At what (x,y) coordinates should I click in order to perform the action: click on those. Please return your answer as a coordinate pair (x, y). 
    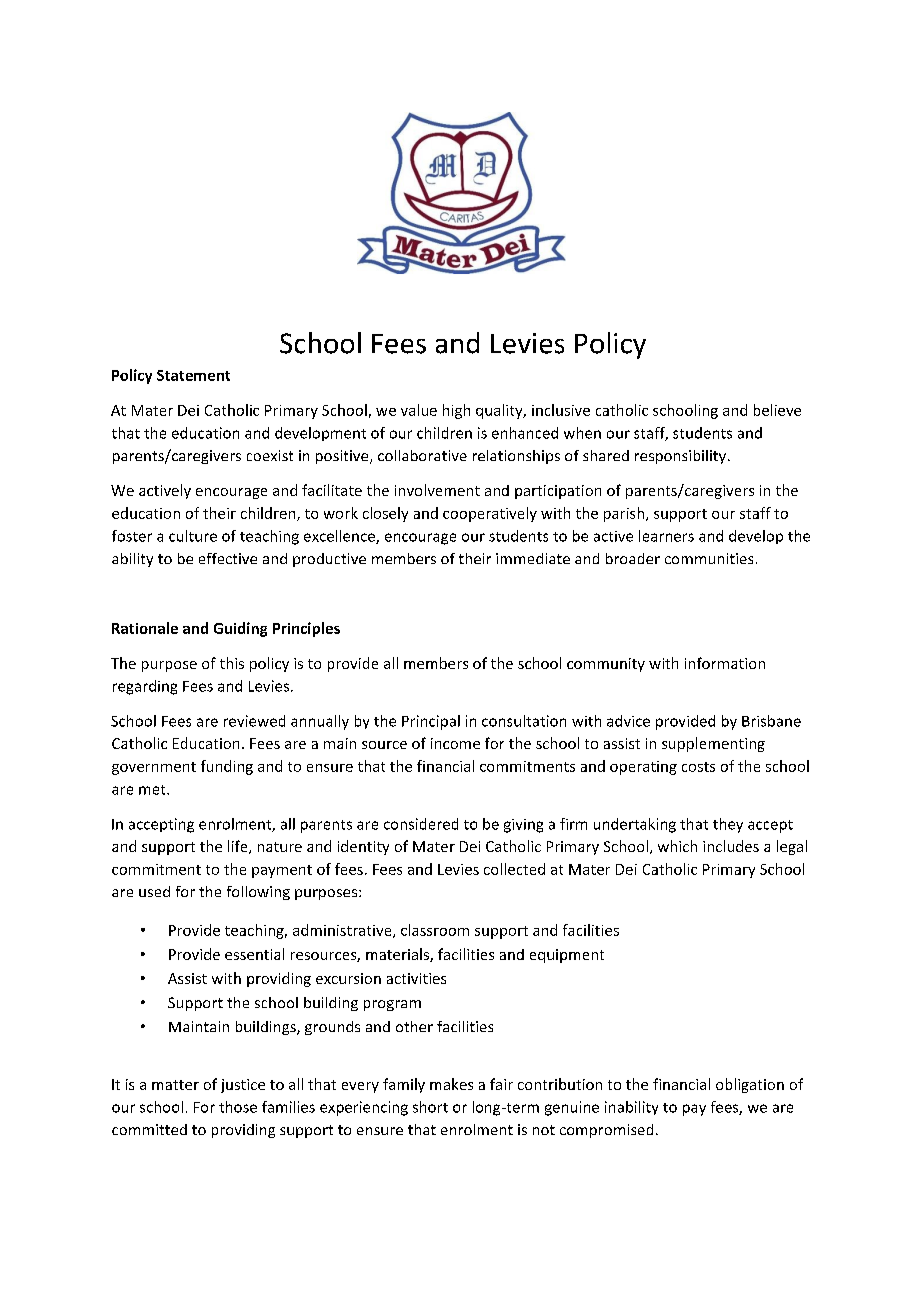
    Looking at the image, I should click on (238, 1107).
